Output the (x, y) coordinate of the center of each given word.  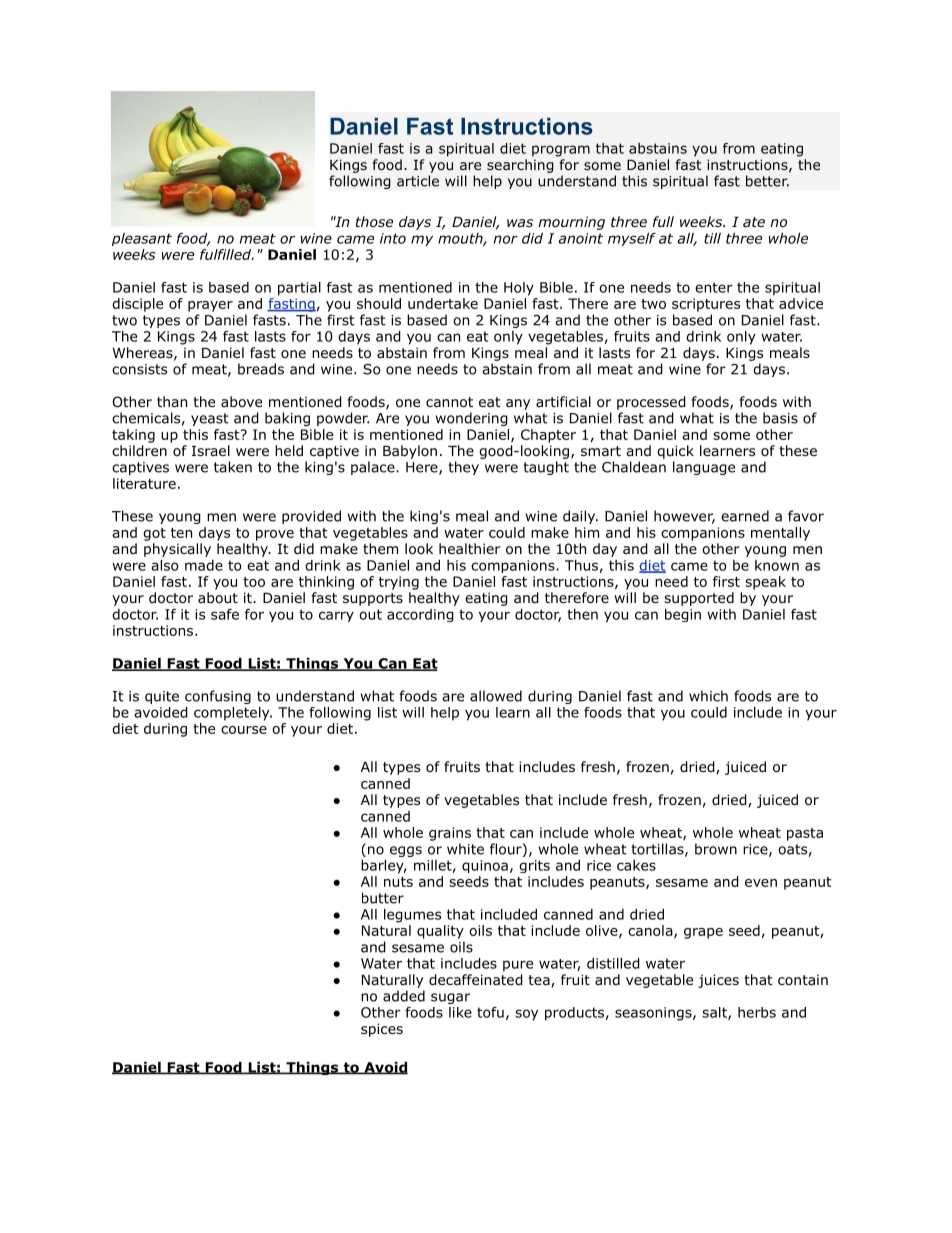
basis (780, 418)
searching (520, 166)
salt (715, 1013)
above (241, 402)
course (244, 730)
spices (382, 1030)
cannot (449, 402)
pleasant (142, 239)
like (460, 1012)
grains (450, 834)
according (420, 615)
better (767, 181)
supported (699, 599)
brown (716, 849)
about (218, 598)
